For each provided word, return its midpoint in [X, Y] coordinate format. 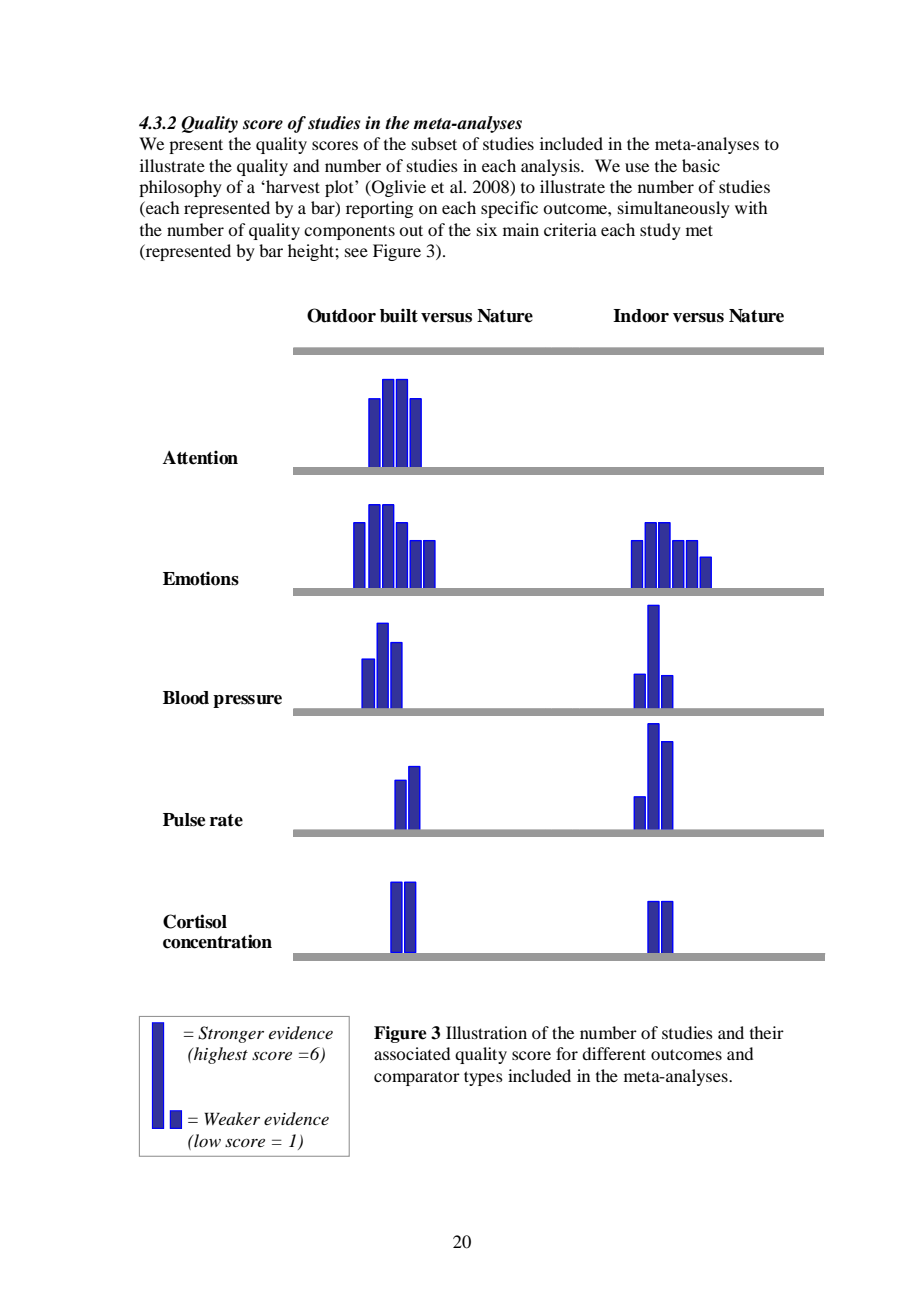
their [767, 1032]
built [399, 315]
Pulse [184, 820]
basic [701, 165]
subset [434, 143]
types [483, 1078]
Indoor [641, 316]
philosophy [180, 188]
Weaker [232, 1118]
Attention [200, 457]
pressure [247, 701]
